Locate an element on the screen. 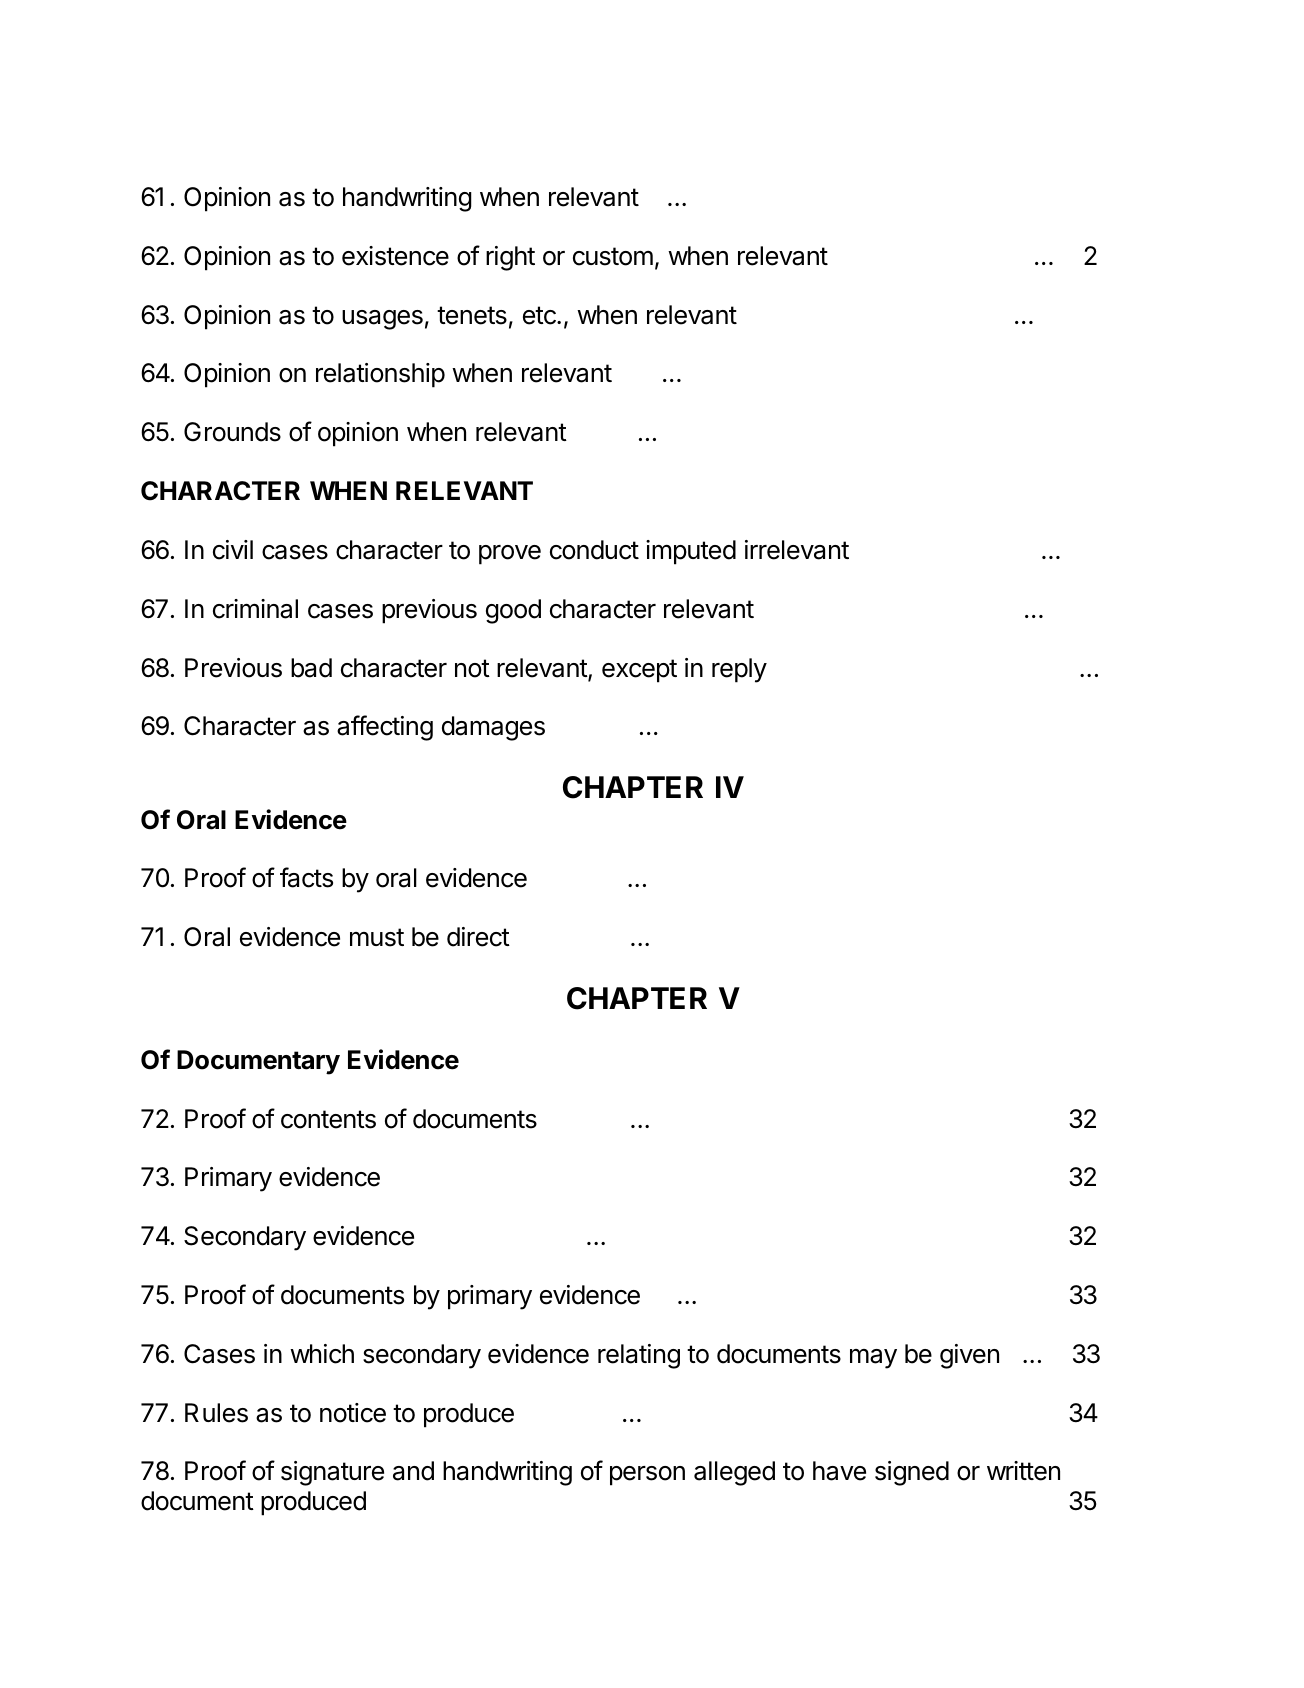  person is located at coordinates (647, 1476).
